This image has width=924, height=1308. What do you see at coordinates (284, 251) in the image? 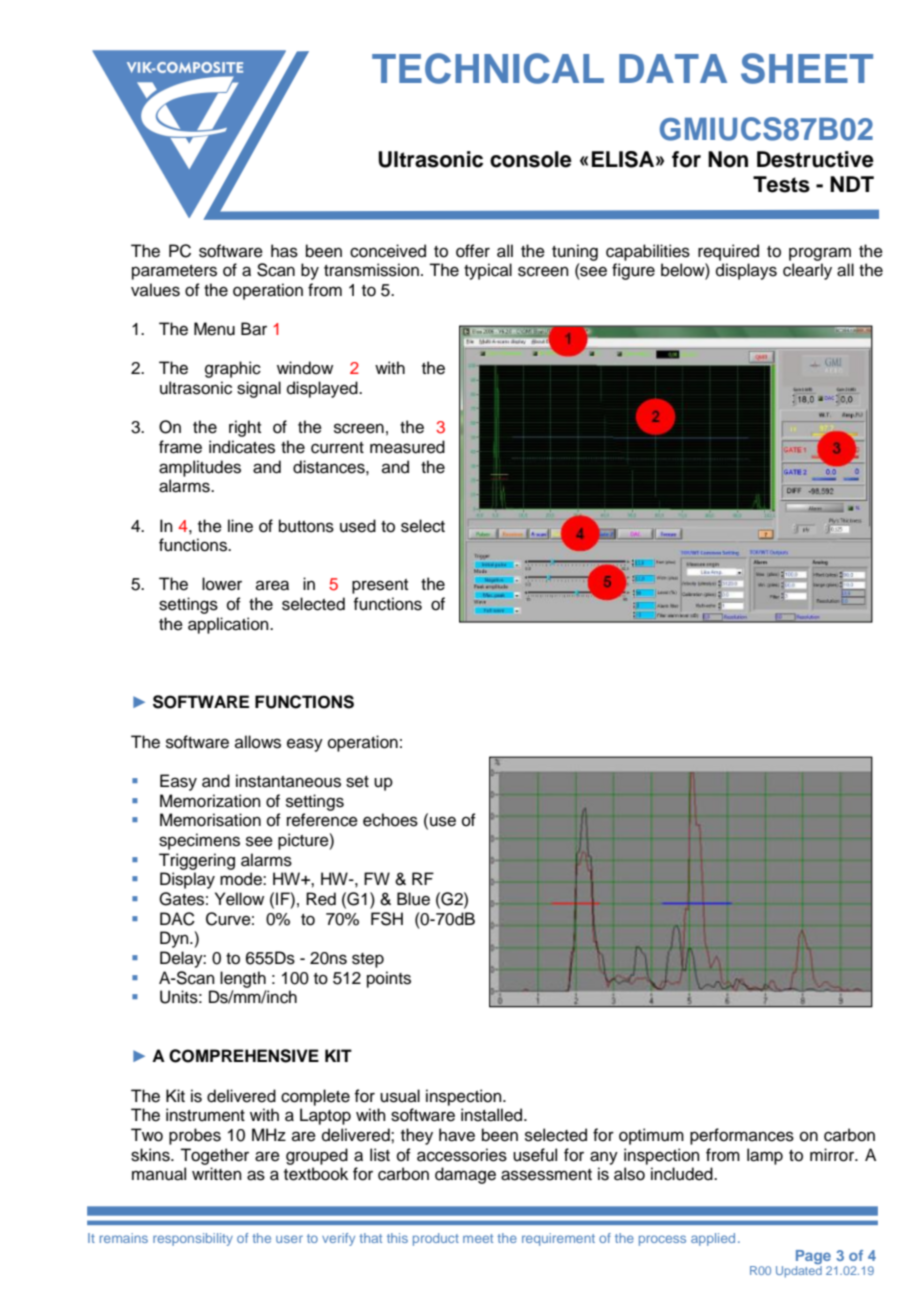
I see `has` at bounding box center [284, 251].
